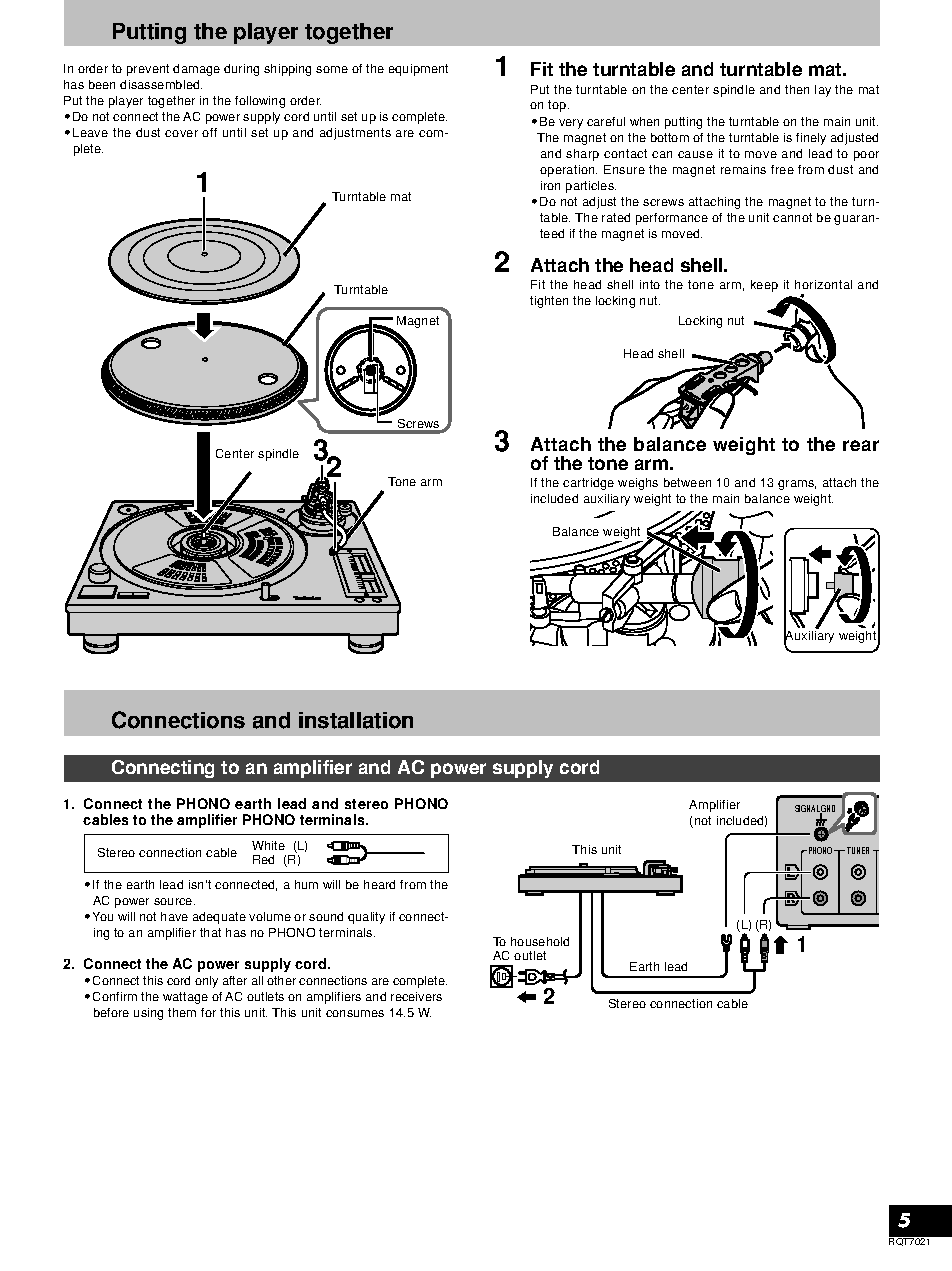 The image size is (952, 1271). Describe the element at coordinates (418, 70) in the page. I see `equipment` at that location.
